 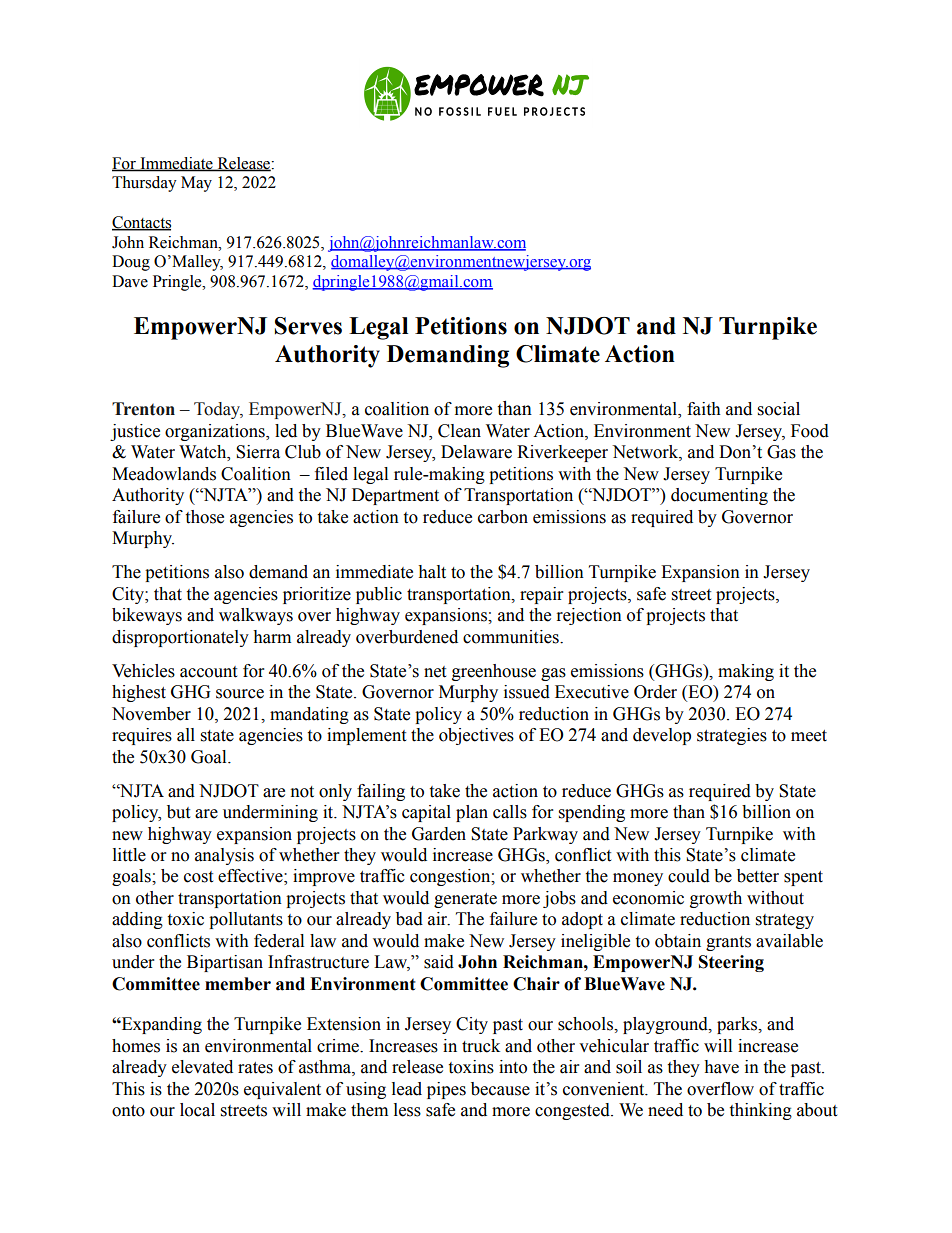 I want to click on Clean, so click(x=459, y=431).
